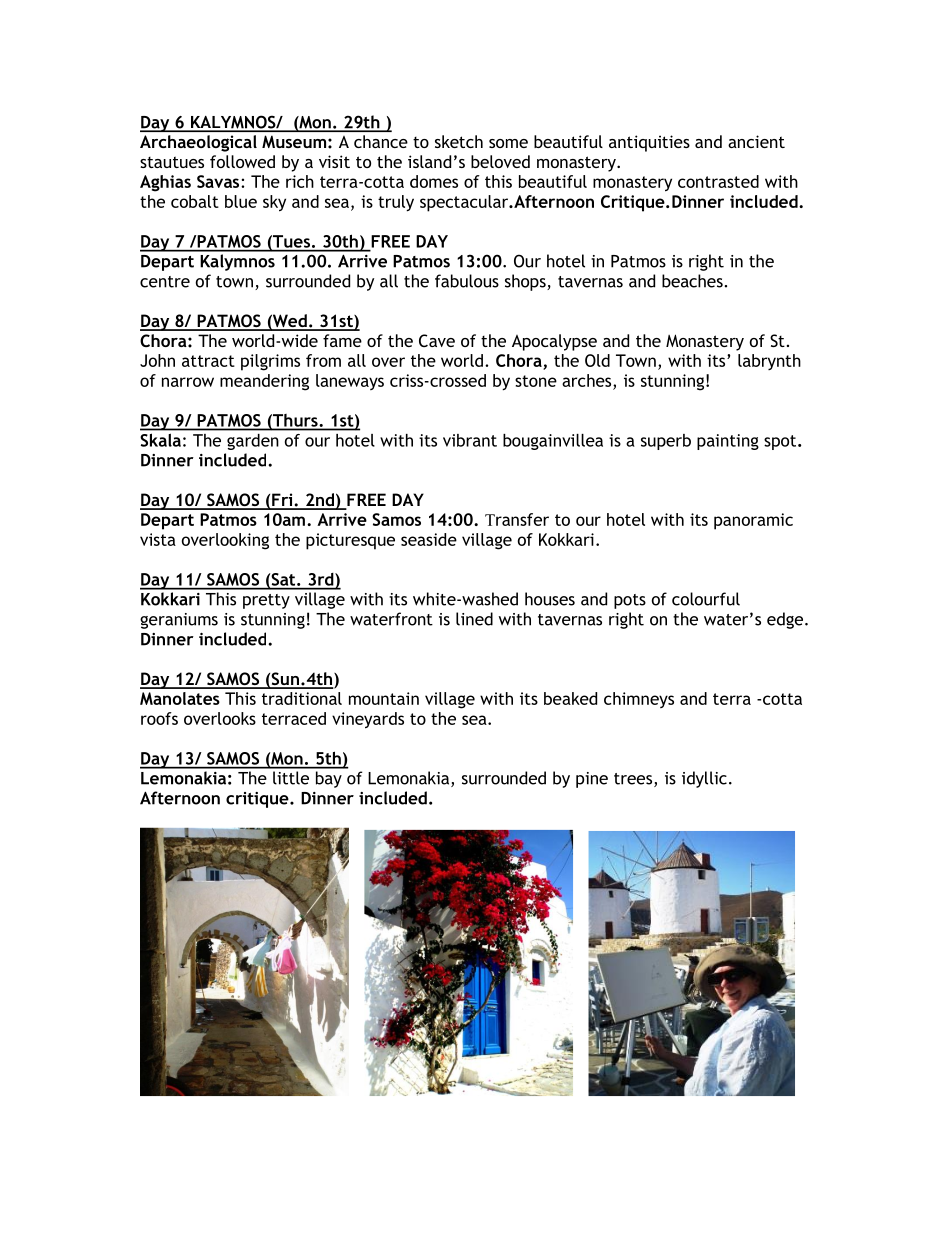 The image size is (952, 1233). Describe the element at coordinates (728, 442) in the document. I see `painting` at that location.
